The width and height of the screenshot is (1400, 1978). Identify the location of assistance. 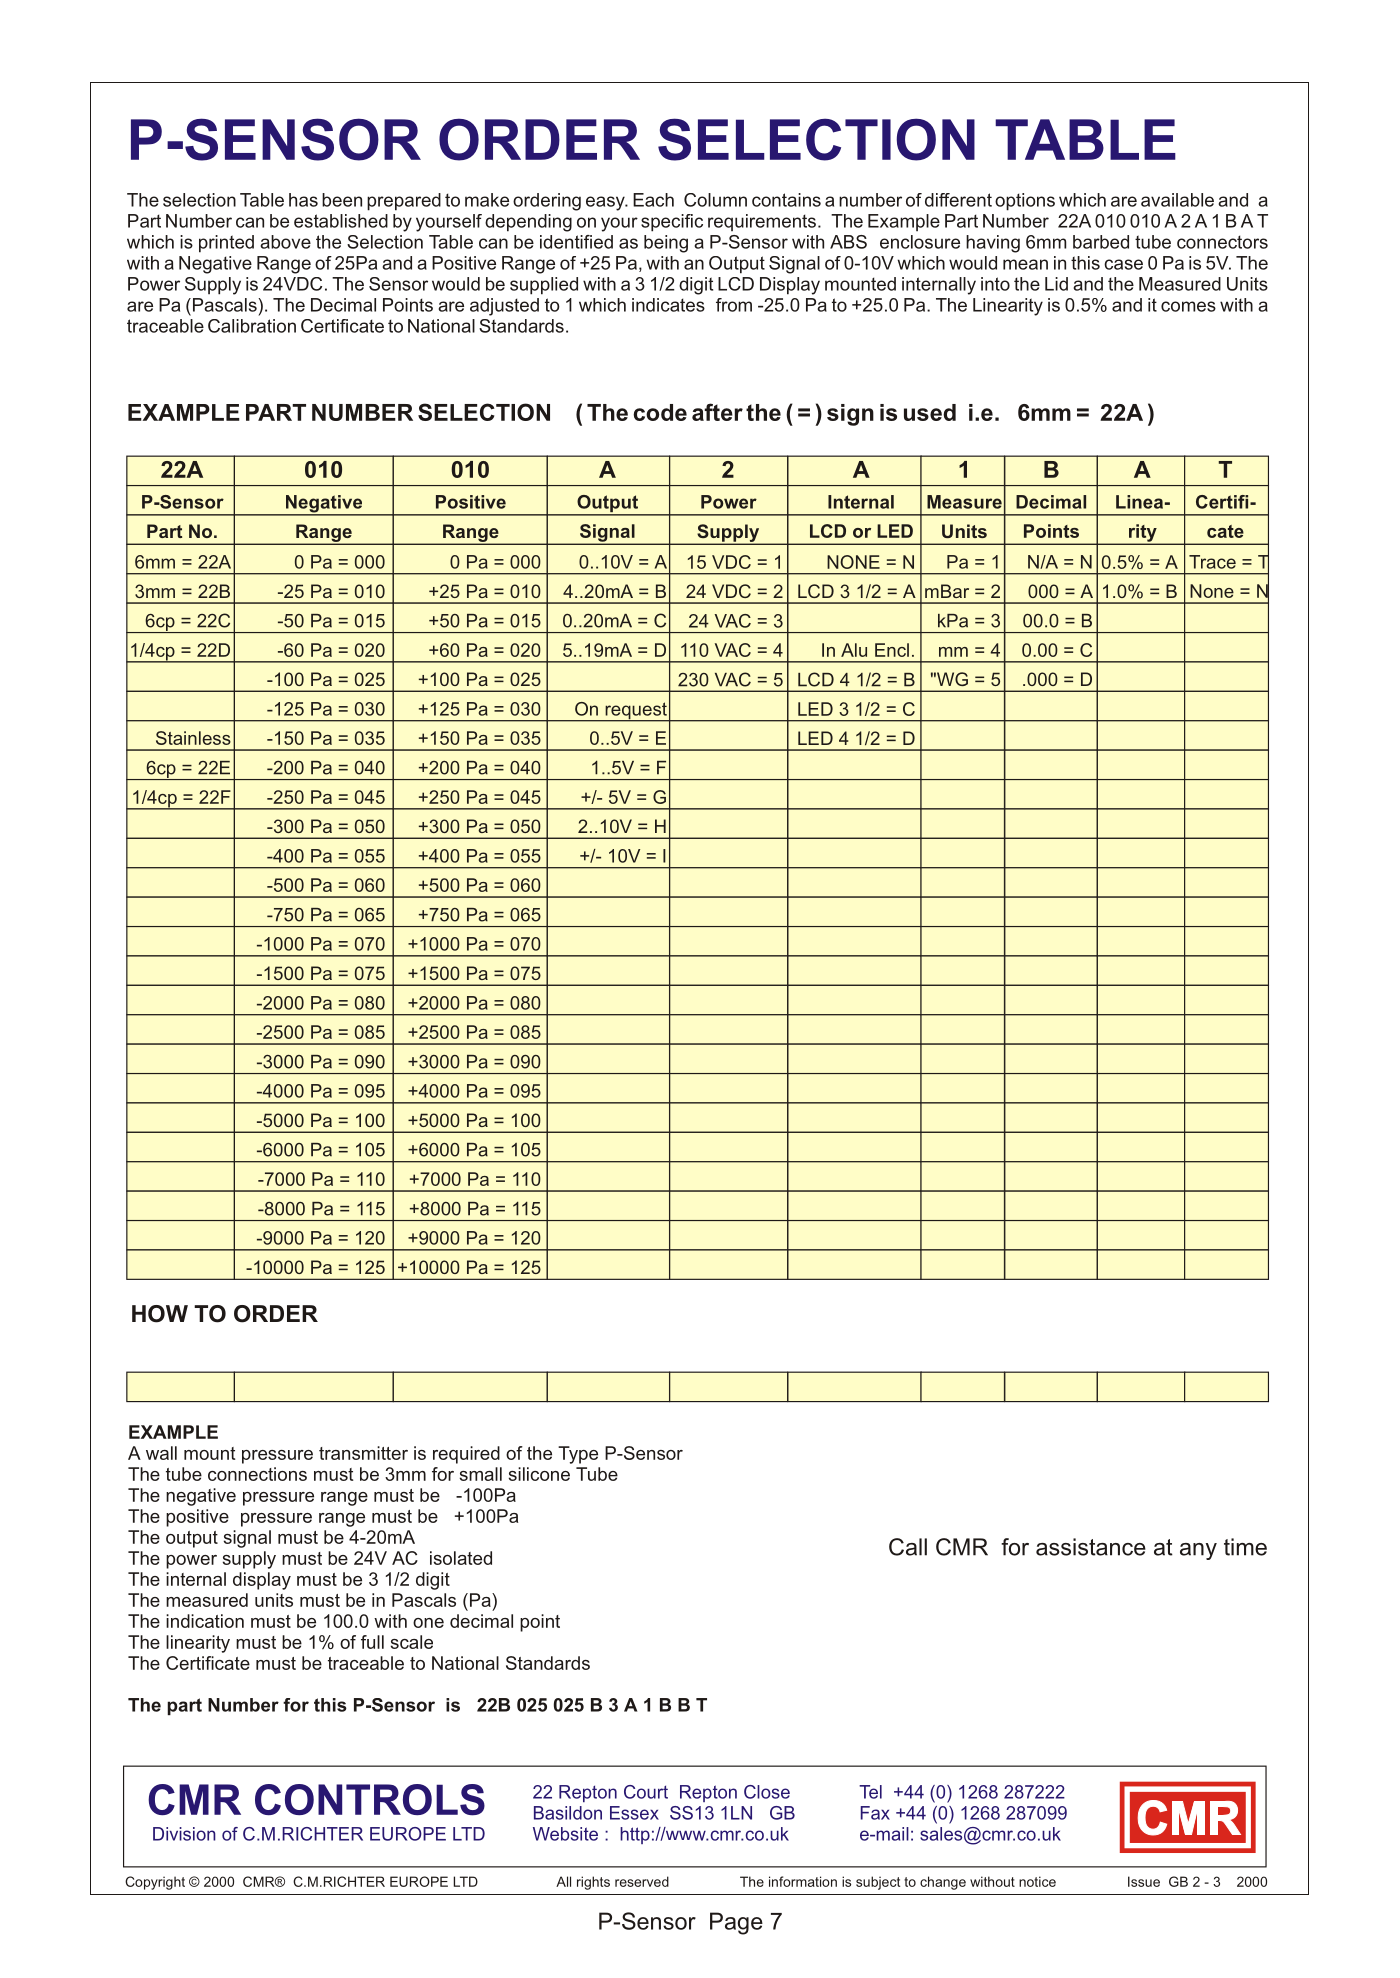
(1091, 1547).
